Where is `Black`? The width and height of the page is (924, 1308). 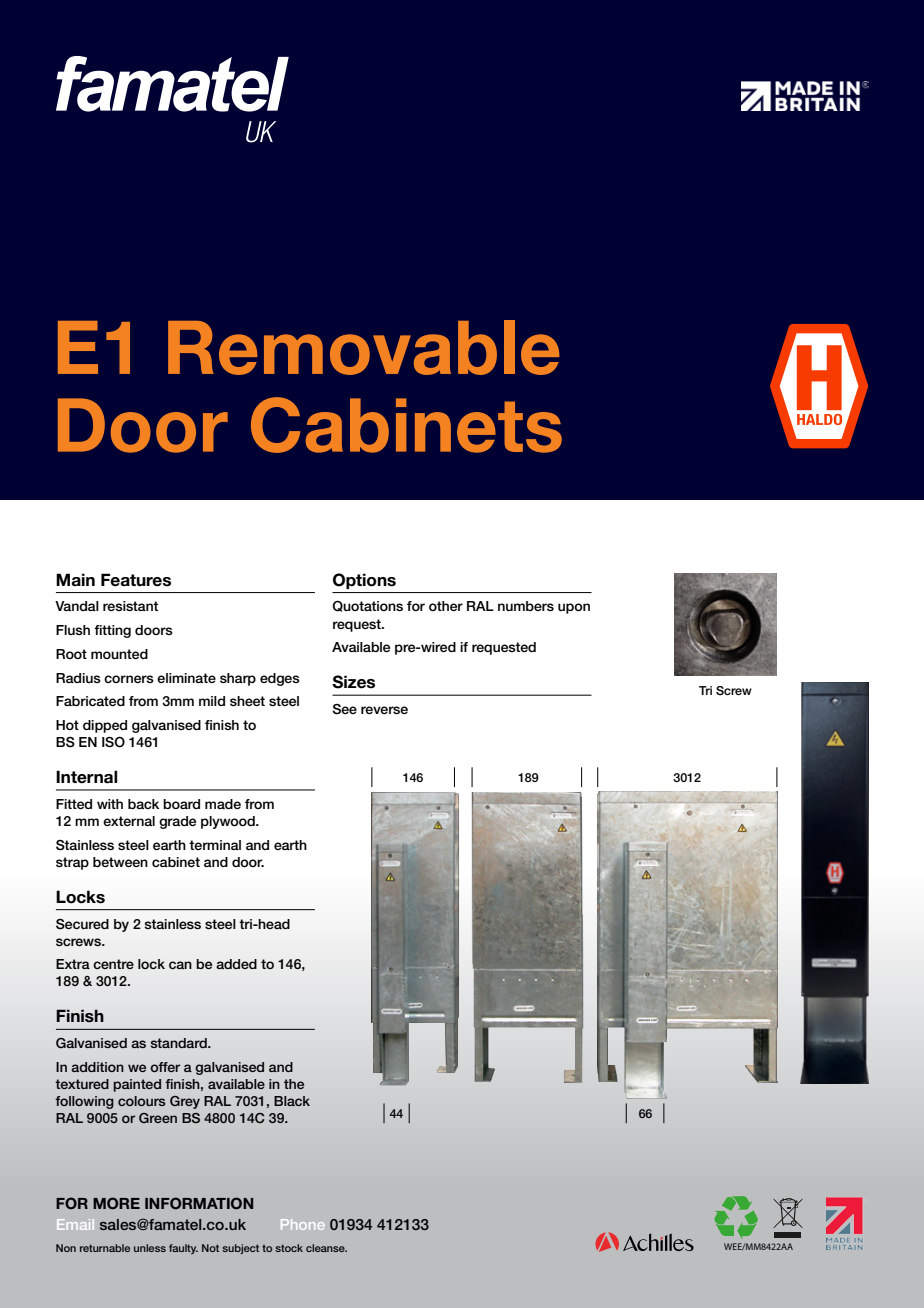
Black is located at coordinates (292, 1101).
